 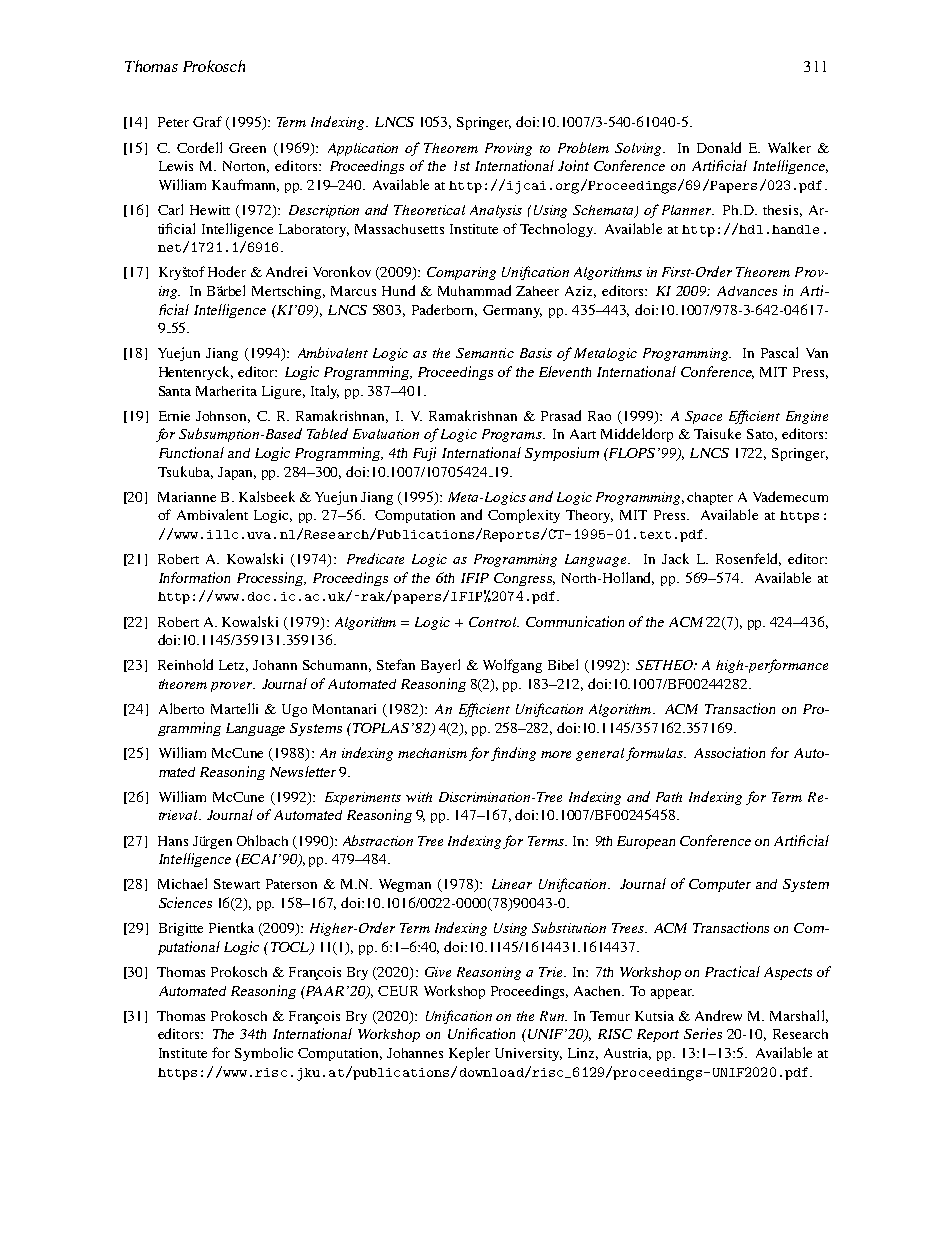 What do you see at coordinates (264, 1054) in the image?
I see `Symbolic` at bounding box center [264, 1054].
